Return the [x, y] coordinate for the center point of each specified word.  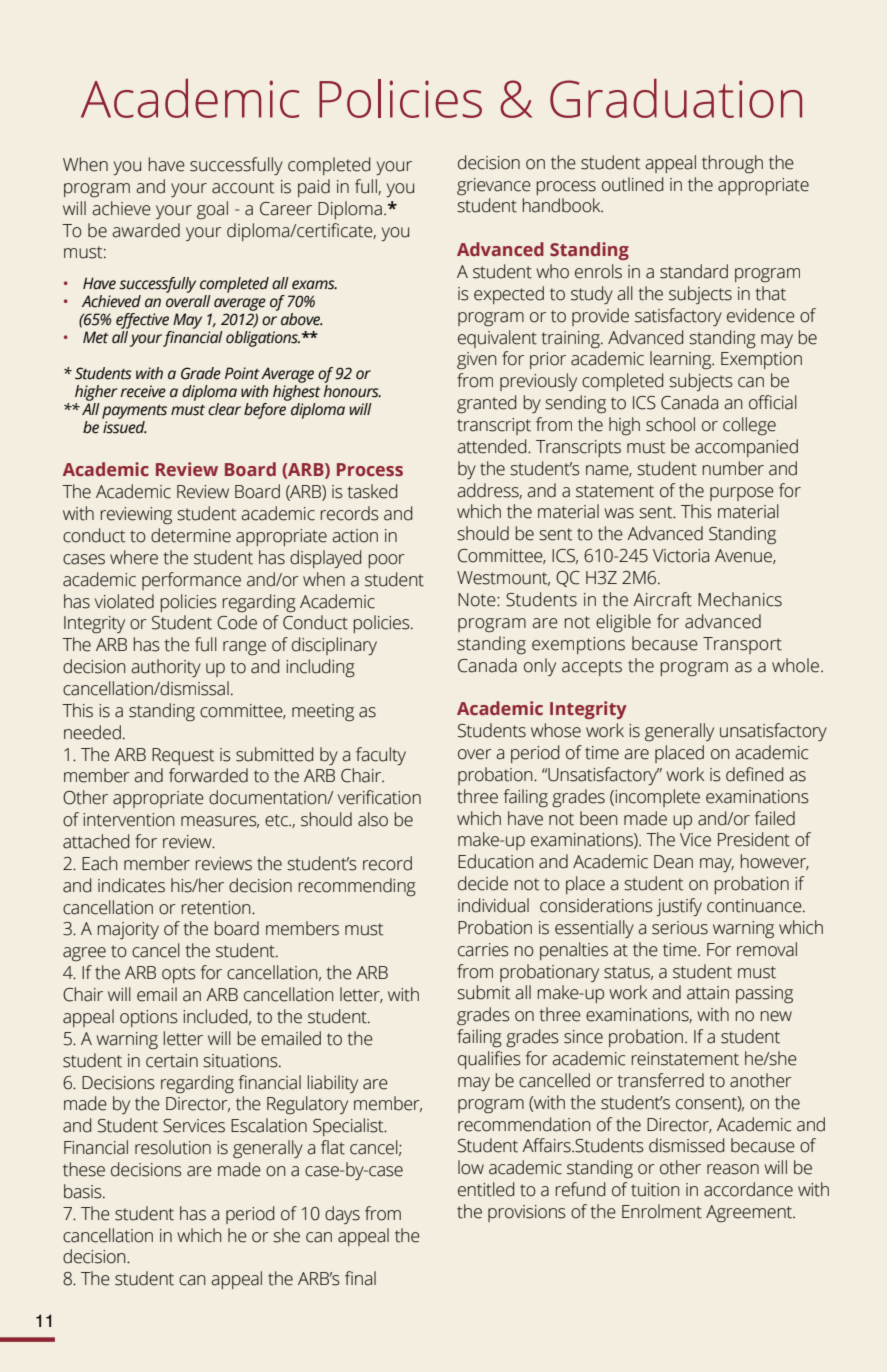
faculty [381, 756]
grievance [494, 187]
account [243, 187]
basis [84, 1191]
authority [166, 668]
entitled [486, 1189]
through [732, 164]
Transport [742, 645]
